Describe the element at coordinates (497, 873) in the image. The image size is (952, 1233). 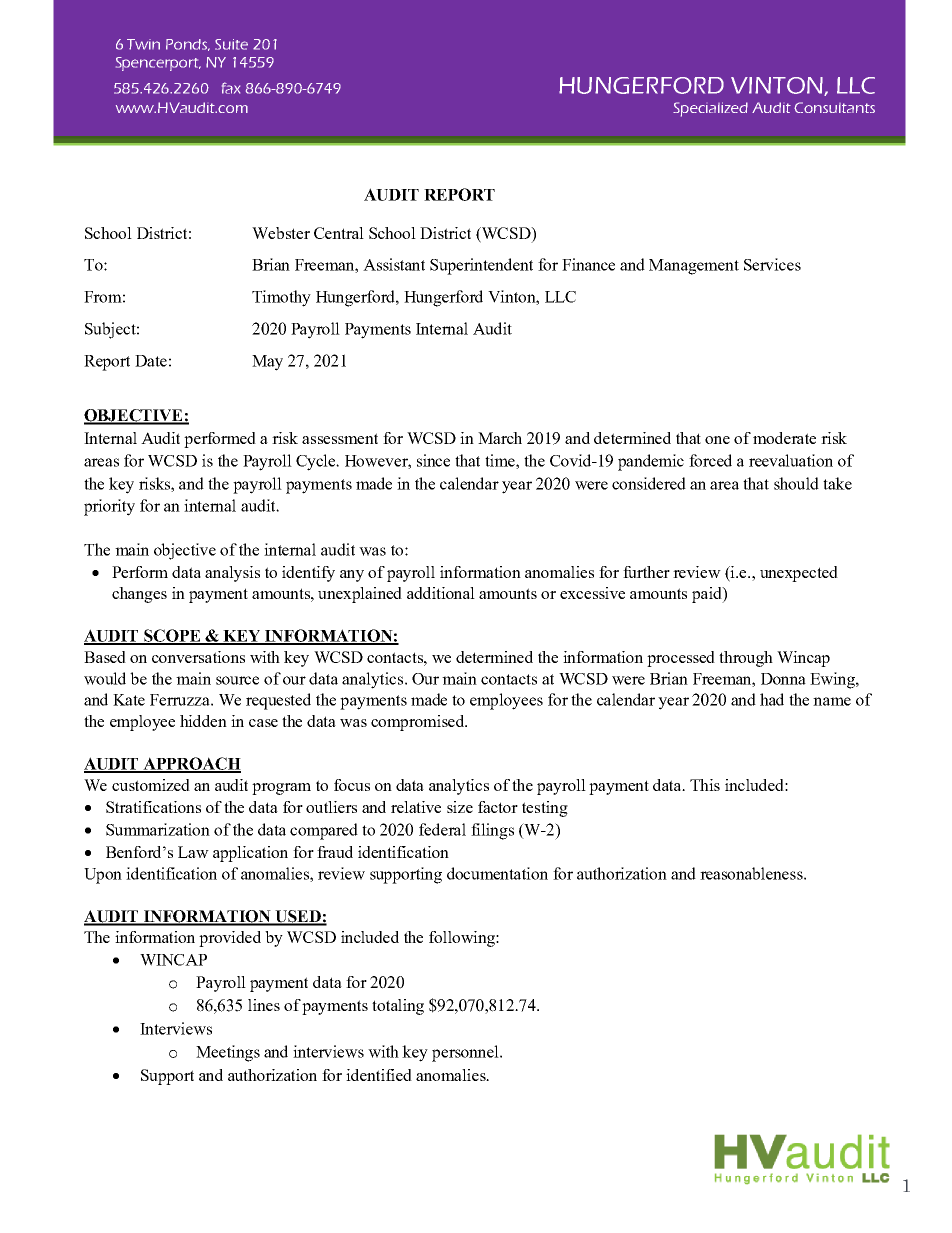
I see `documentation` at that location.
